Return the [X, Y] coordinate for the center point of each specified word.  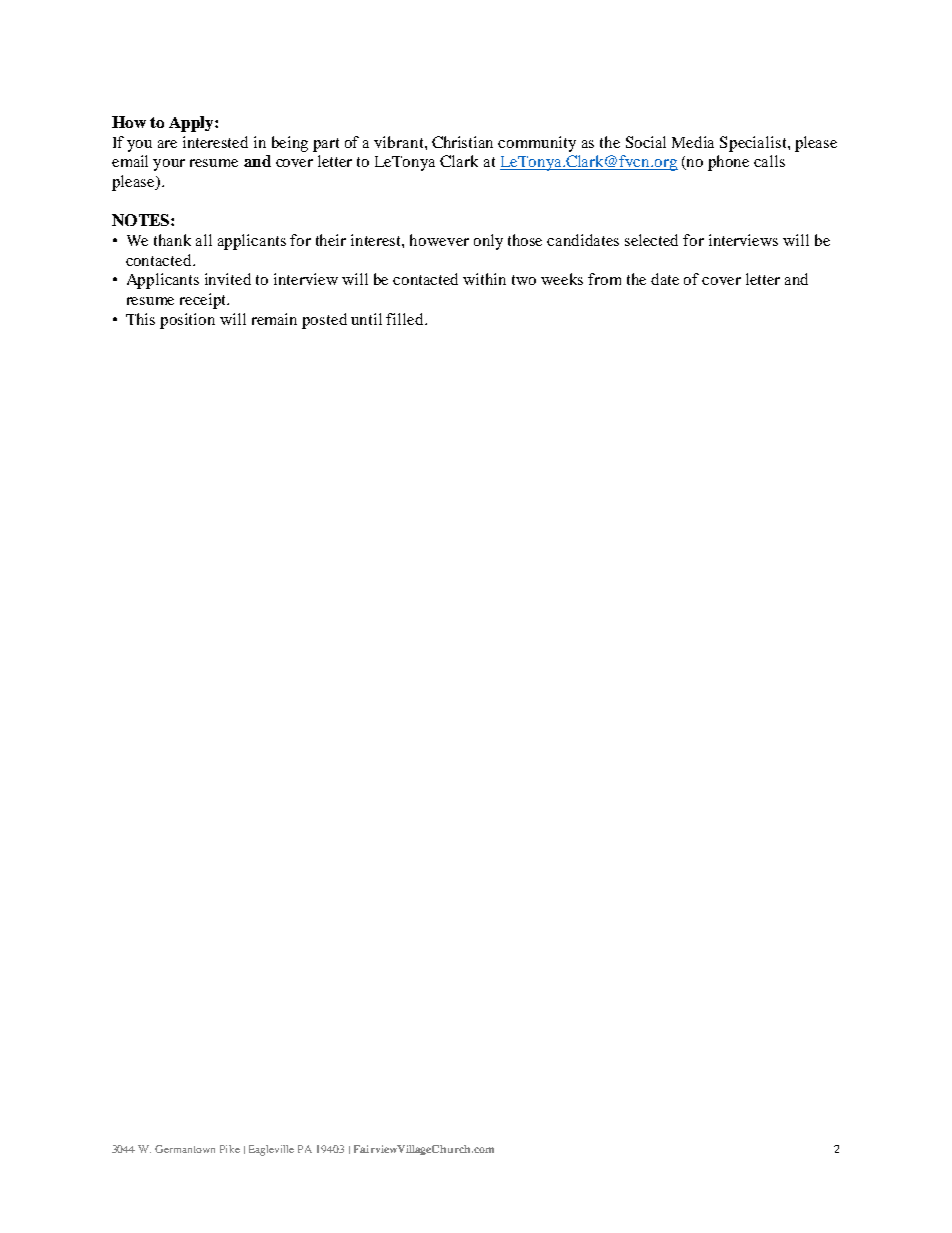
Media [693, 142]
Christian [462, 142]
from [604, 279]
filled [406, 319]
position [187, 321]
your [169, 165]
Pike [230, 1149]
